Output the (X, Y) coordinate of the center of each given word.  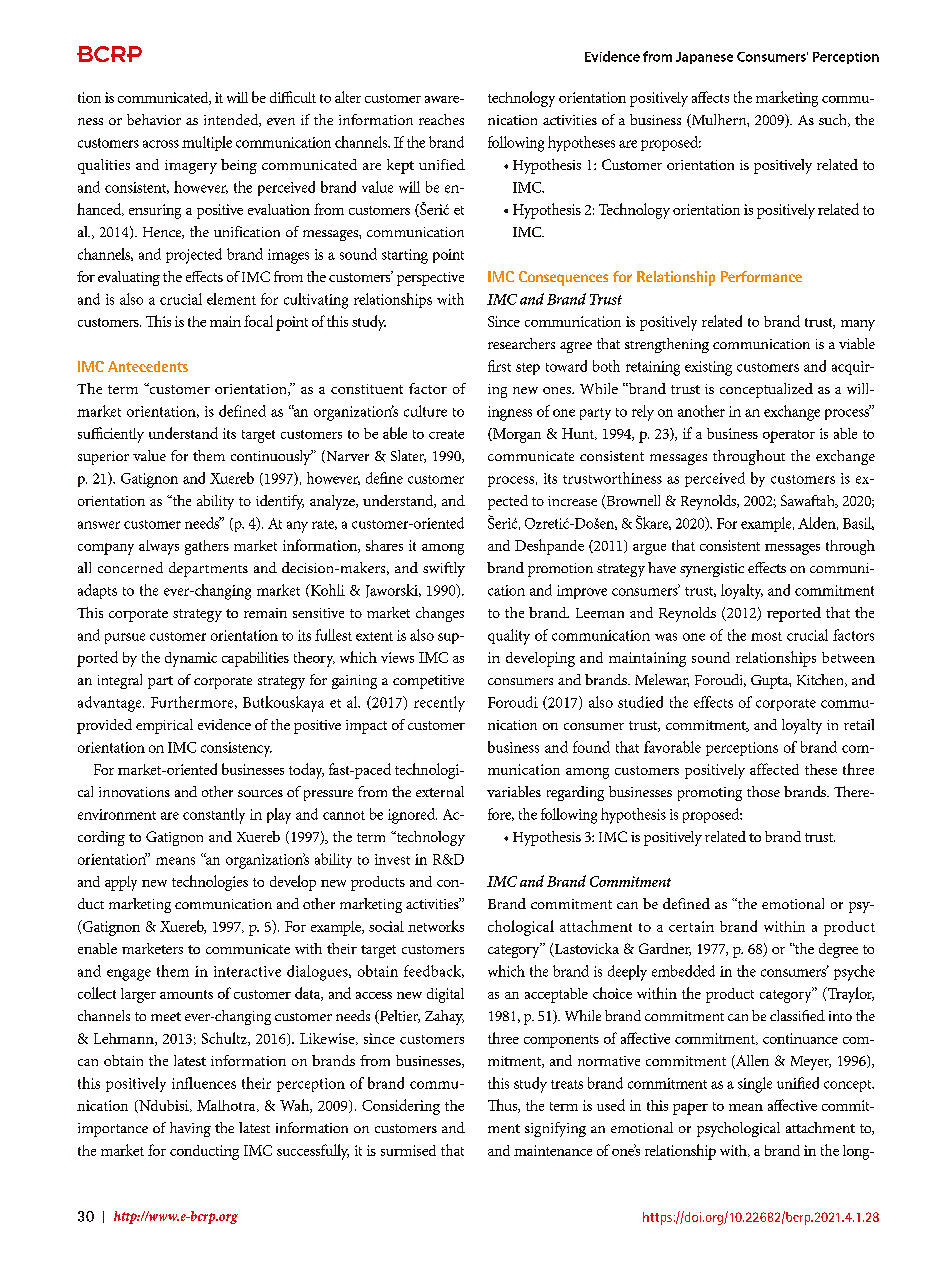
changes (440, 614)
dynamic (191, 659)
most (766, 636)
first (499, 366)
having (190, 1129)
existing (708, 368)
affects (710, 97)
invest (392, 859)
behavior (154, 119)
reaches (441, 119)
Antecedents (148, 366)
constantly (214, 816)
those (763, 791)
